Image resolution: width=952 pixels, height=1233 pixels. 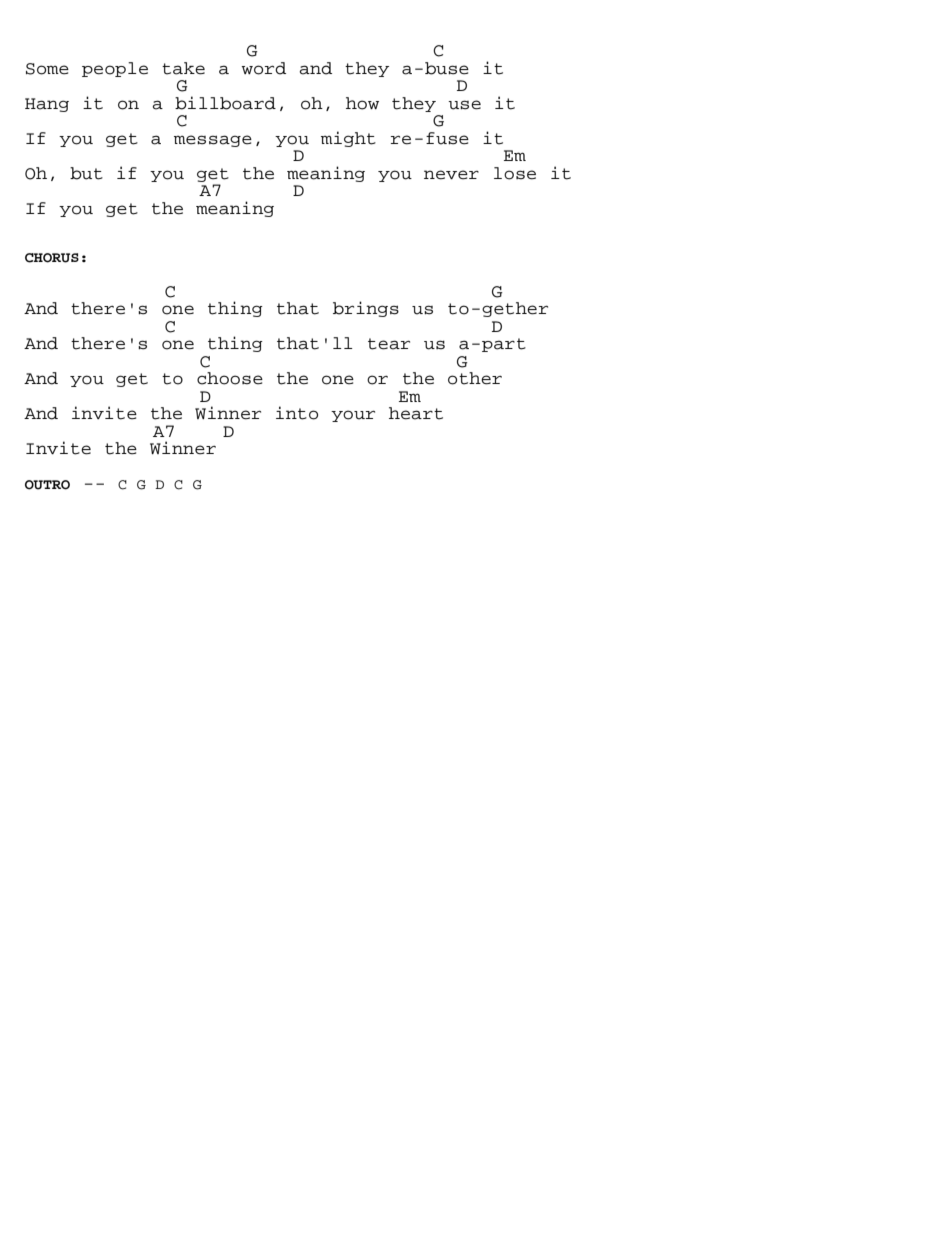 I want to click on but, so click(x=86, y=173).
